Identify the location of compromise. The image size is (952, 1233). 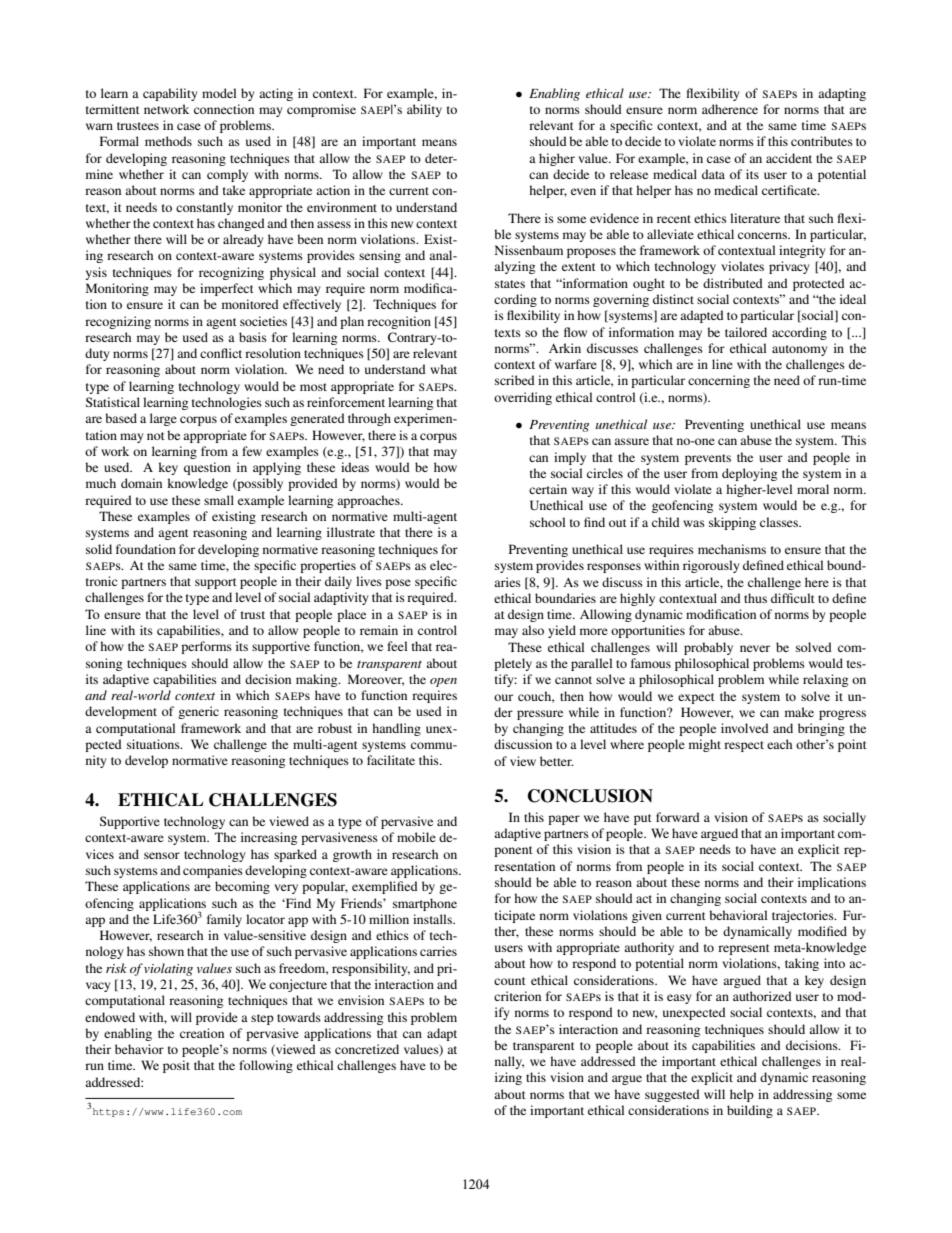
(321, 110).
